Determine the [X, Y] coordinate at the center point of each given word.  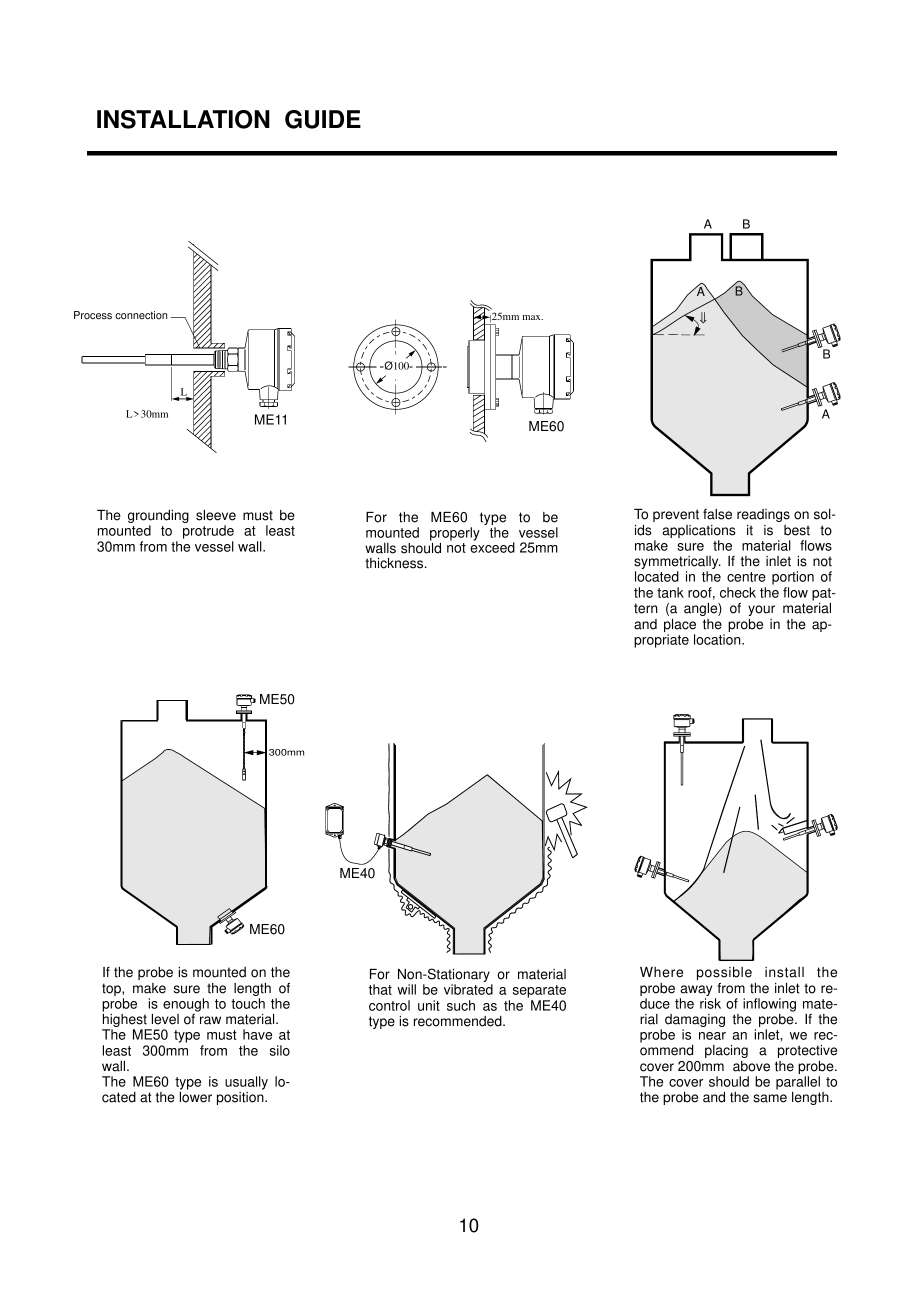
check [738, 592]
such [461, 1005]
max [532, 317]
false [717, 514]
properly [455, 534]
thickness [395, 563]
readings [763, 515]
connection [141, 315]
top [112, 989]
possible [724, 975]
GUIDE [323, 119]
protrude [208, 532]
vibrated [468, 989]
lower [196, 1097]
